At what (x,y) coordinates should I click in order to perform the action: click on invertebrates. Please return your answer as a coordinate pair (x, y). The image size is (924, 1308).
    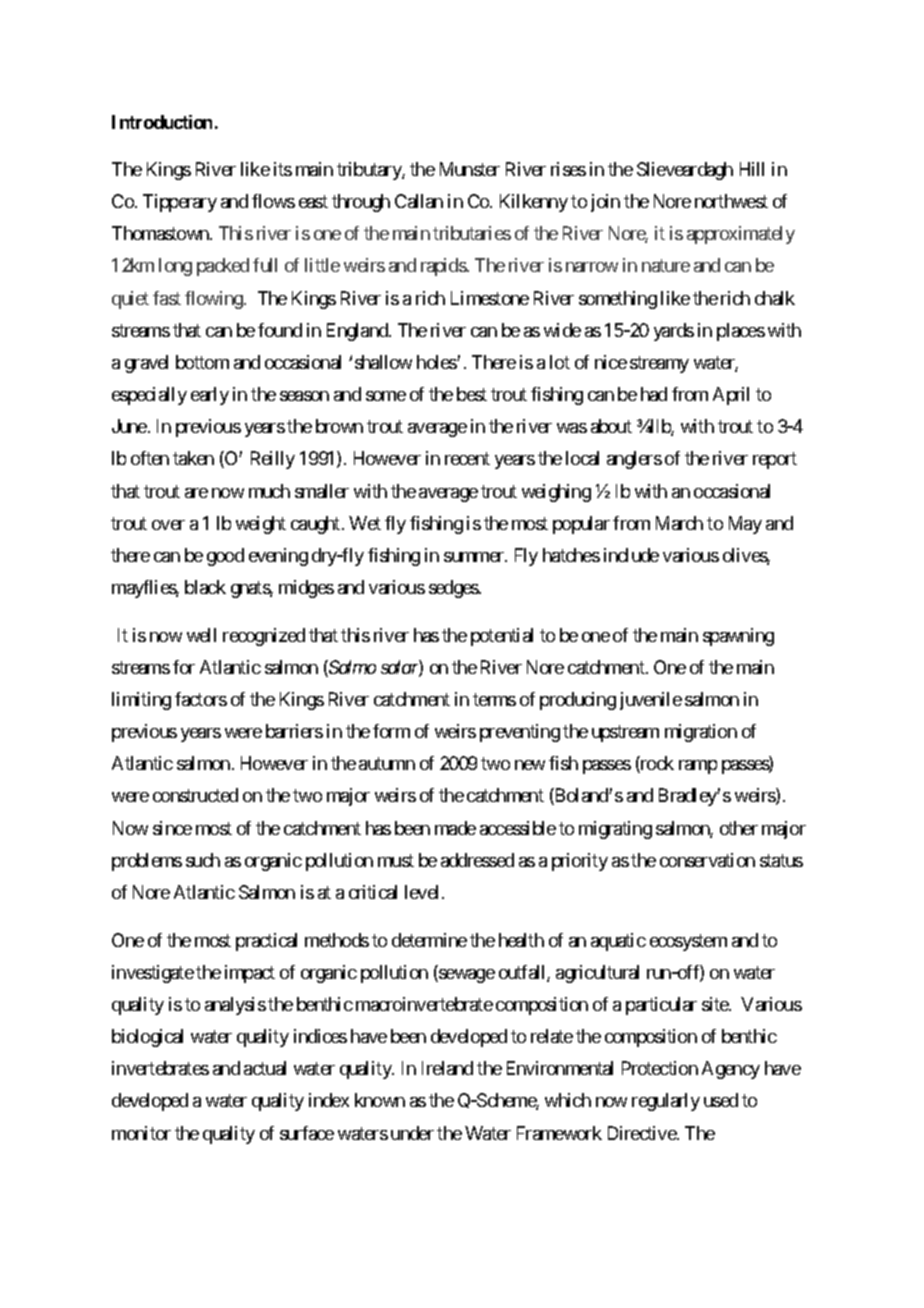
    Looking at the image, I should click on (160, 1068).
